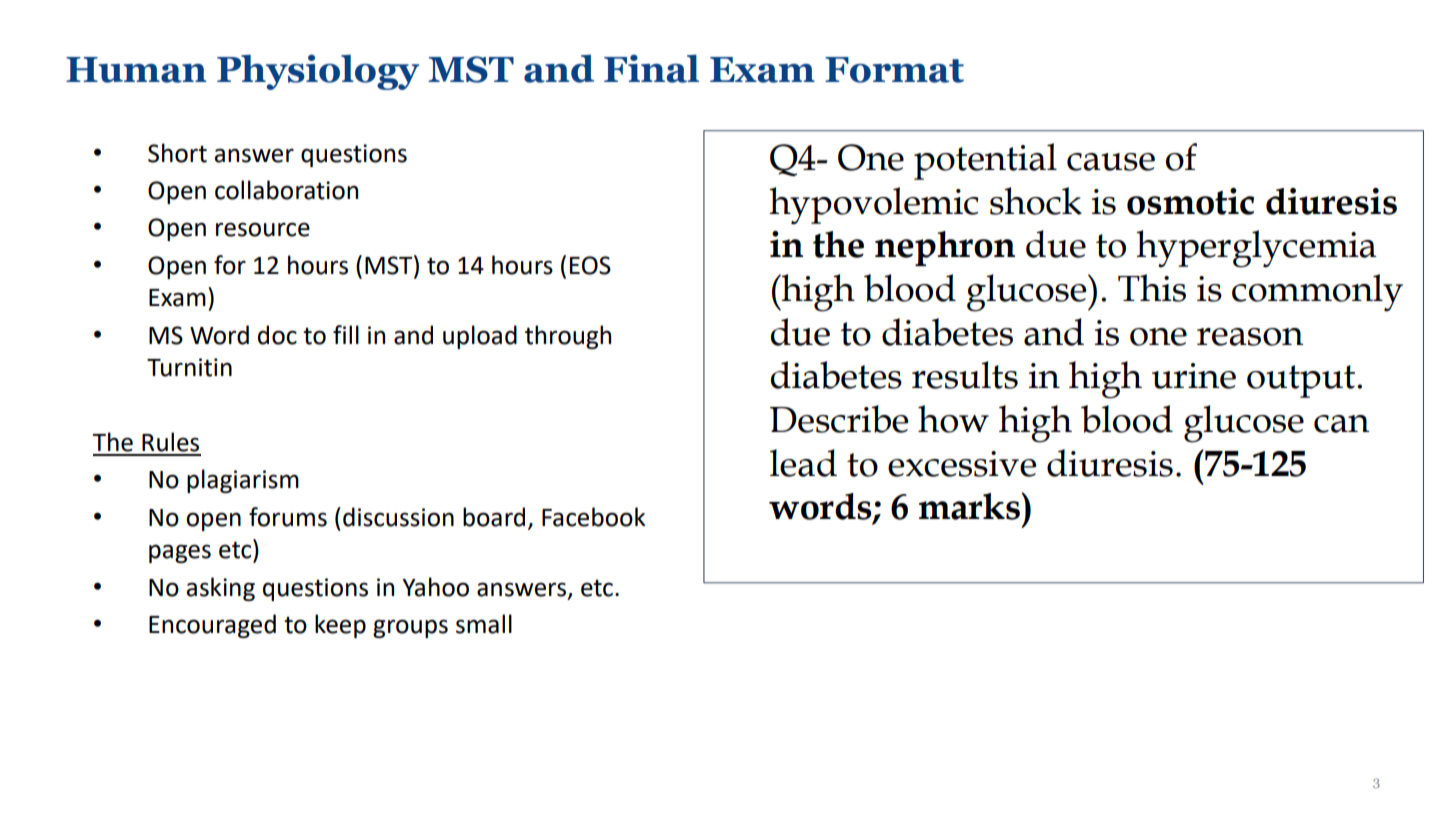 The width and height of the page is (1456, 819). Describe the element at coordinates (568, 337) in the page. I see `through` at that location.
